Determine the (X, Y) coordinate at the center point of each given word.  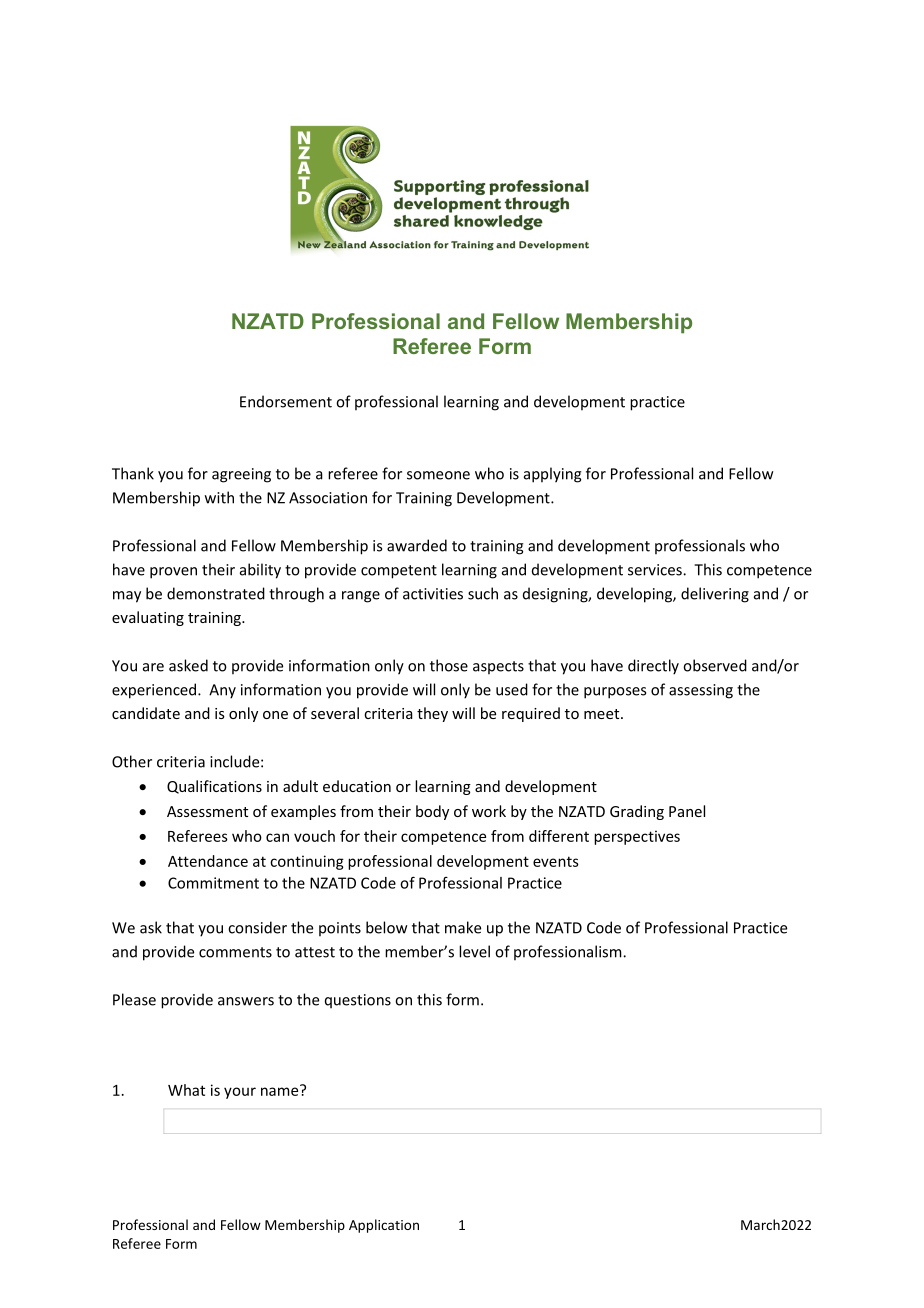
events (556, 861)
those (449, 665)
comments (235, 952)
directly (653, 667)
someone (438, 475)
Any (222, 691)
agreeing (241, 475)
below (387, 927)
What (186, 1090)
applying (553, 475)
